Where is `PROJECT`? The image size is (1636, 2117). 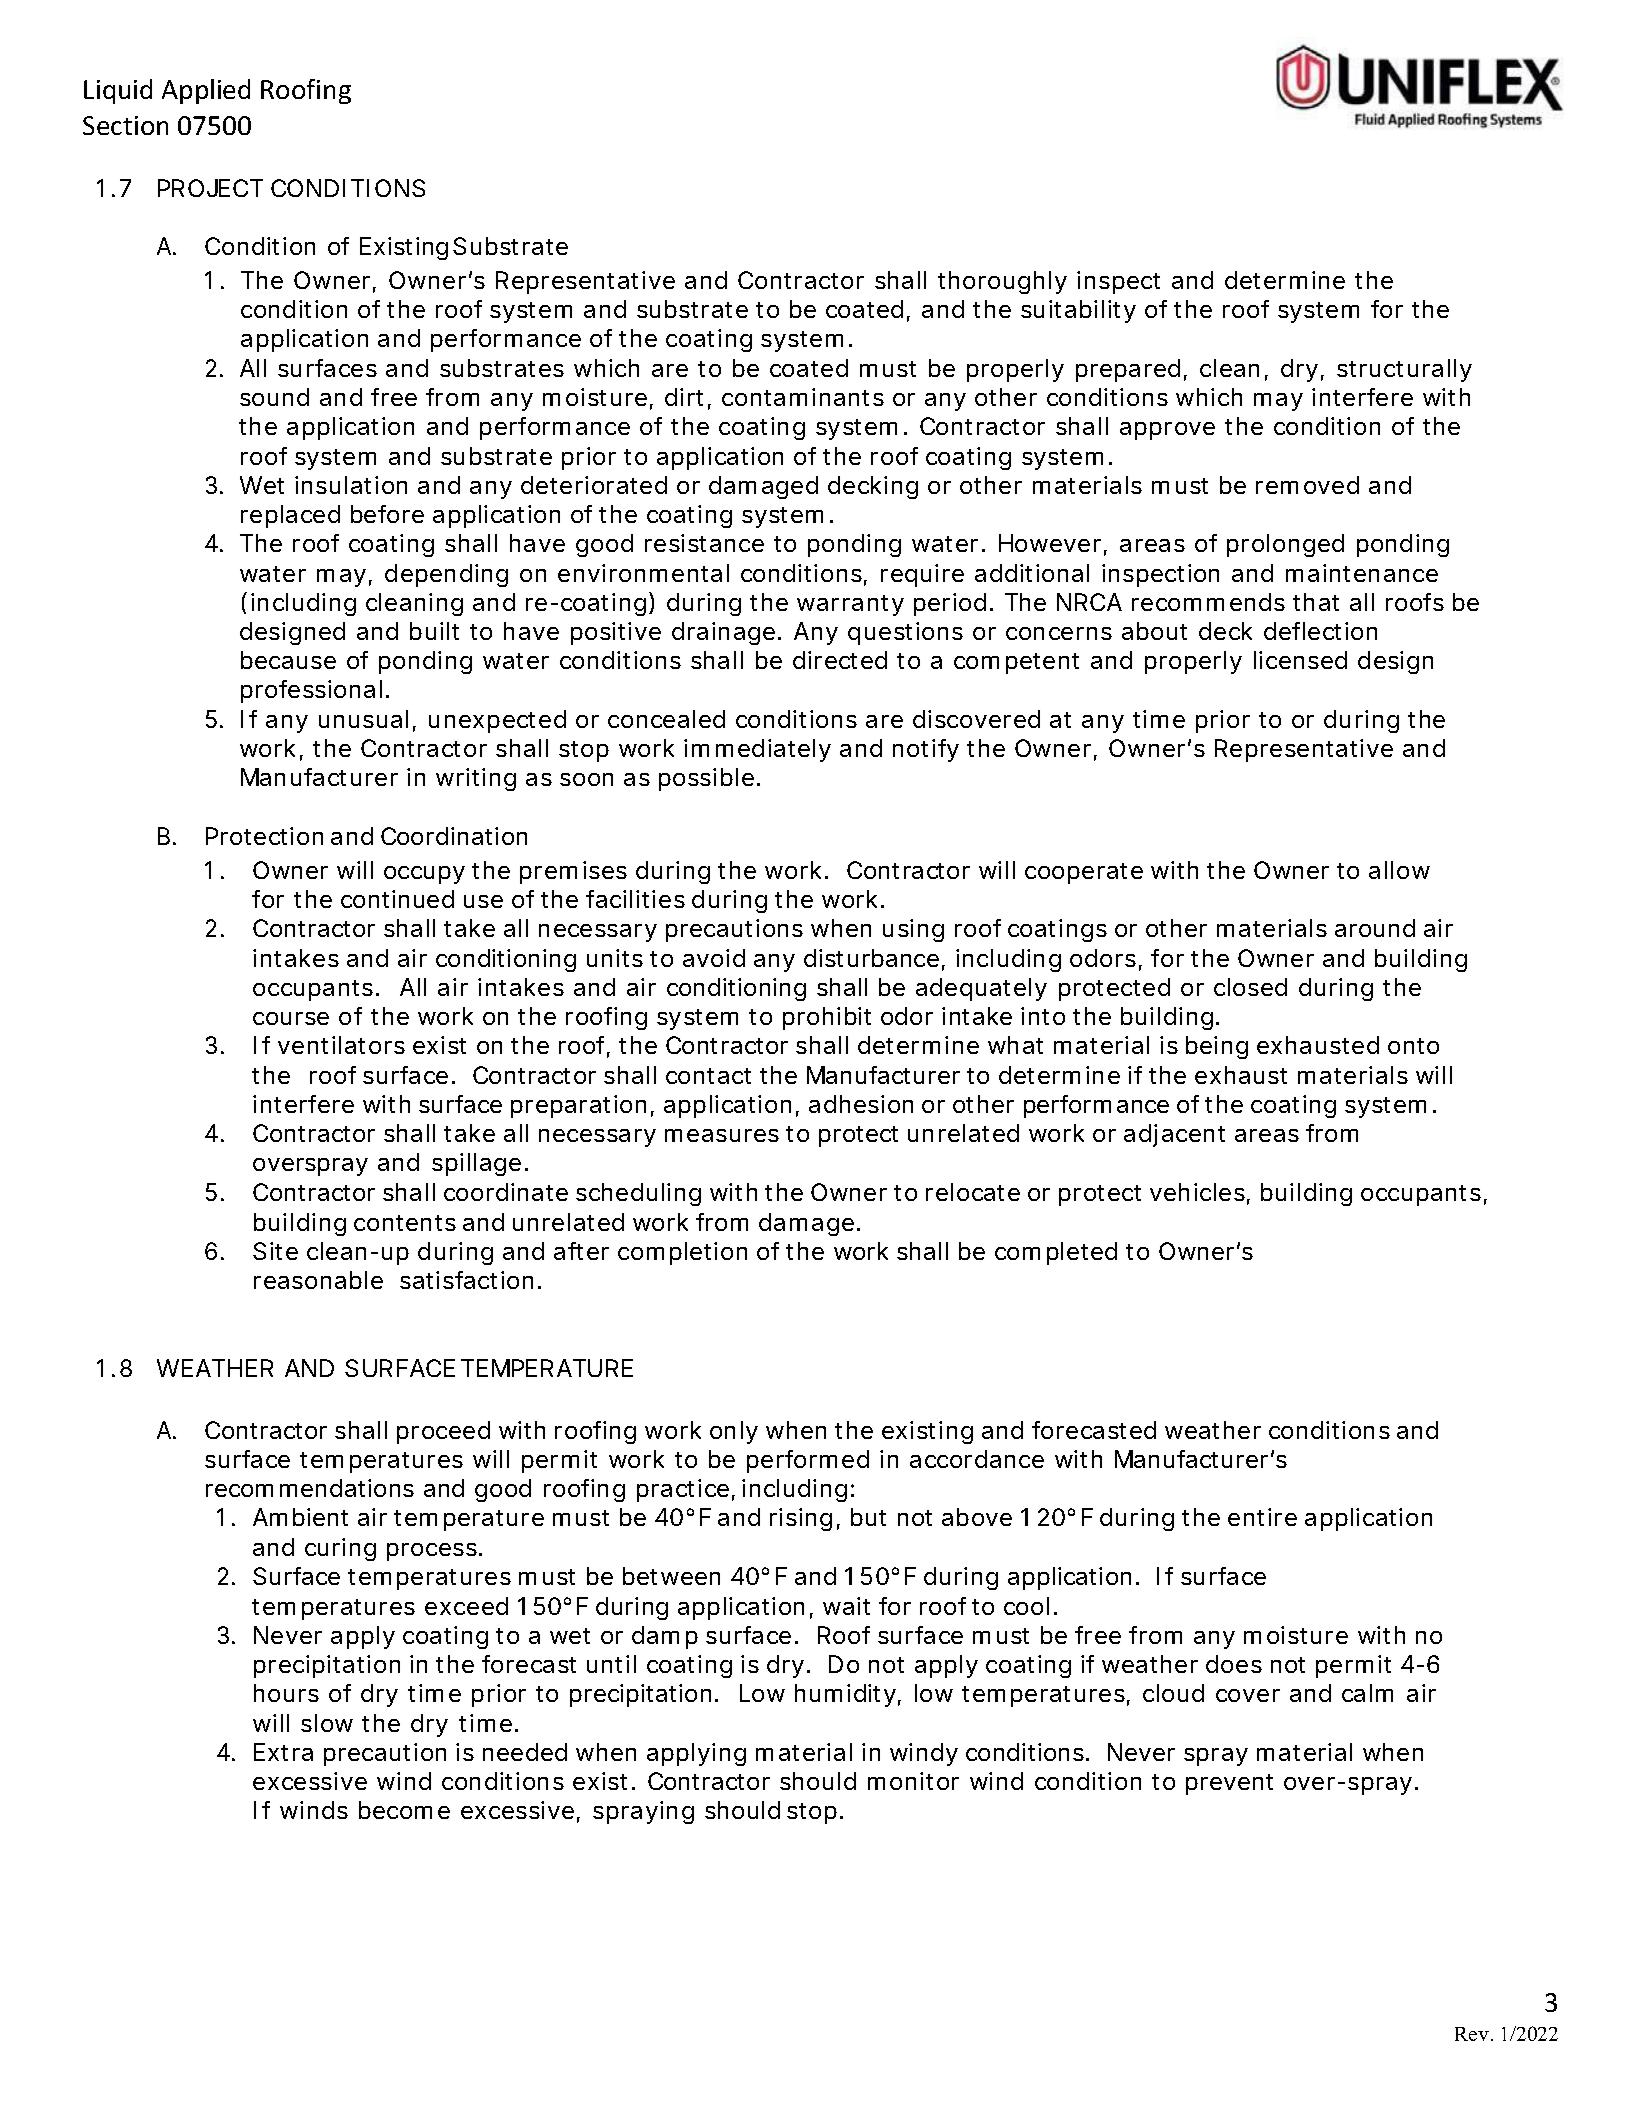 PROJECT is located at coordinates (210, 188).
